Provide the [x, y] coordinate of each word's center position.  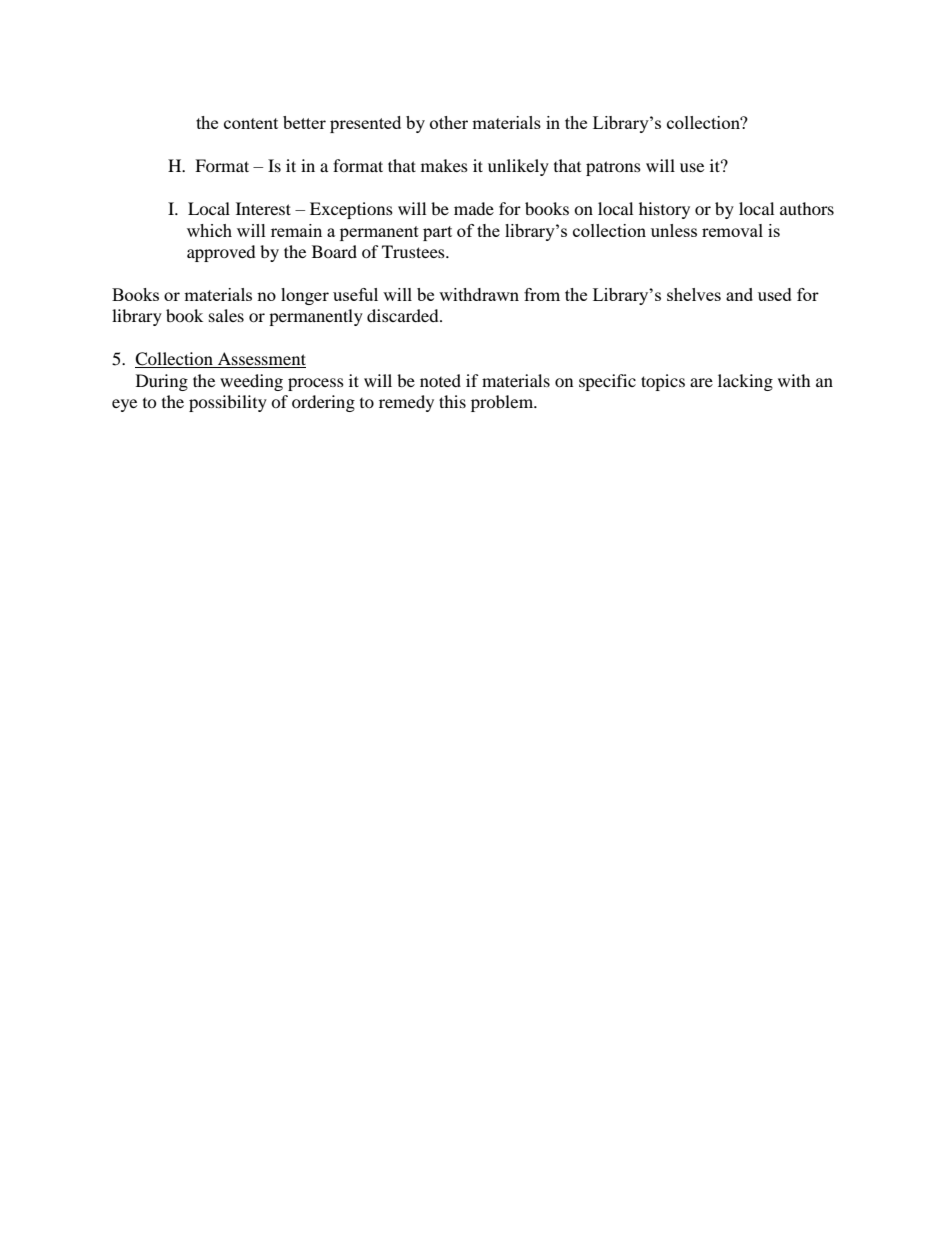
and [739, 294]
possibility [228, 403]
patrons [613, 168]
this [452, 401]
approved [221, 253]
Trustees [414, 251]
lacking [745, 382]
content [251, 123]
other [449, 122]
